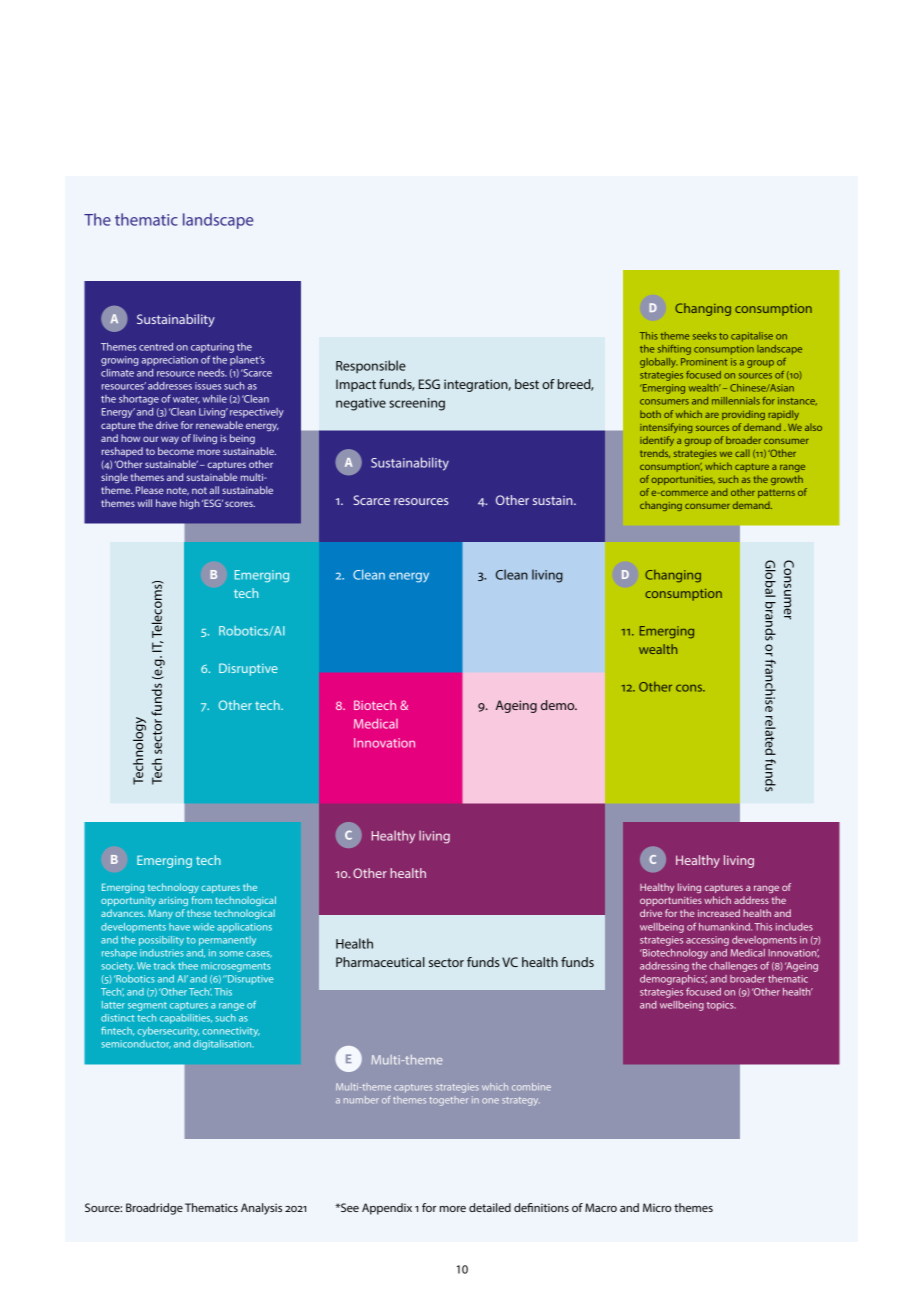  What do you see at coordinates (719, 913) in the screenshot?
I see `increased` at bounding box center [719, 913].
